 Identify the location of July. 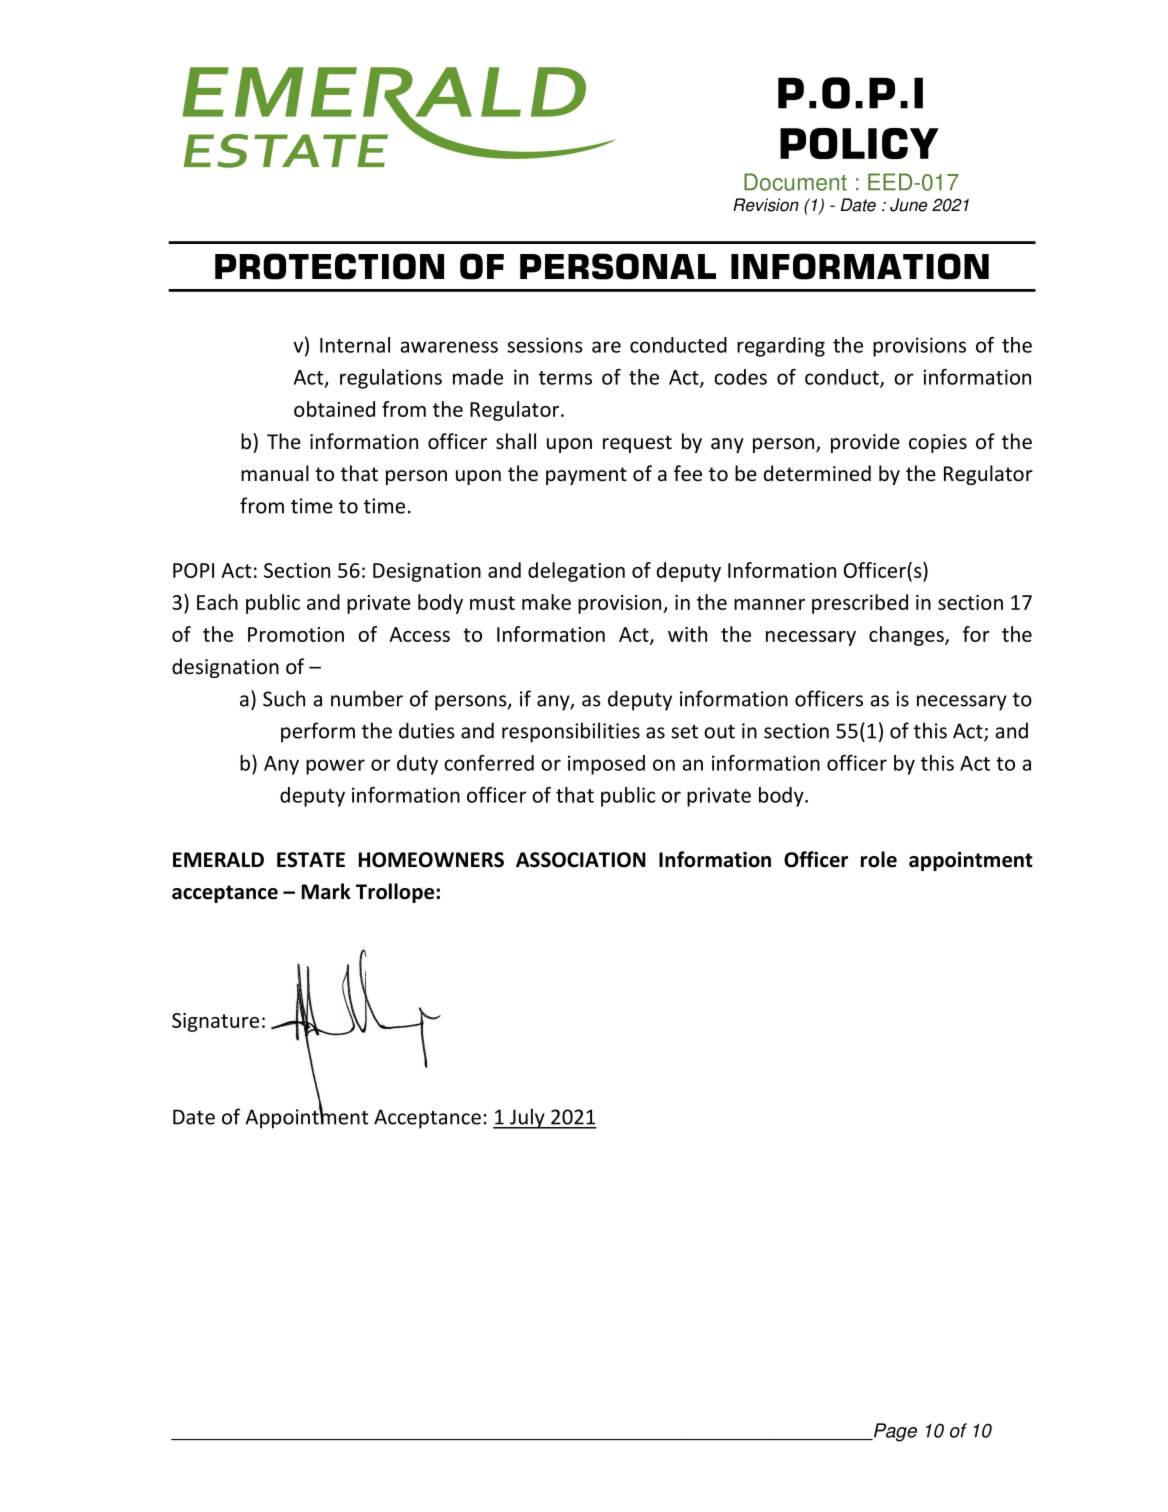
(527, 1118).
